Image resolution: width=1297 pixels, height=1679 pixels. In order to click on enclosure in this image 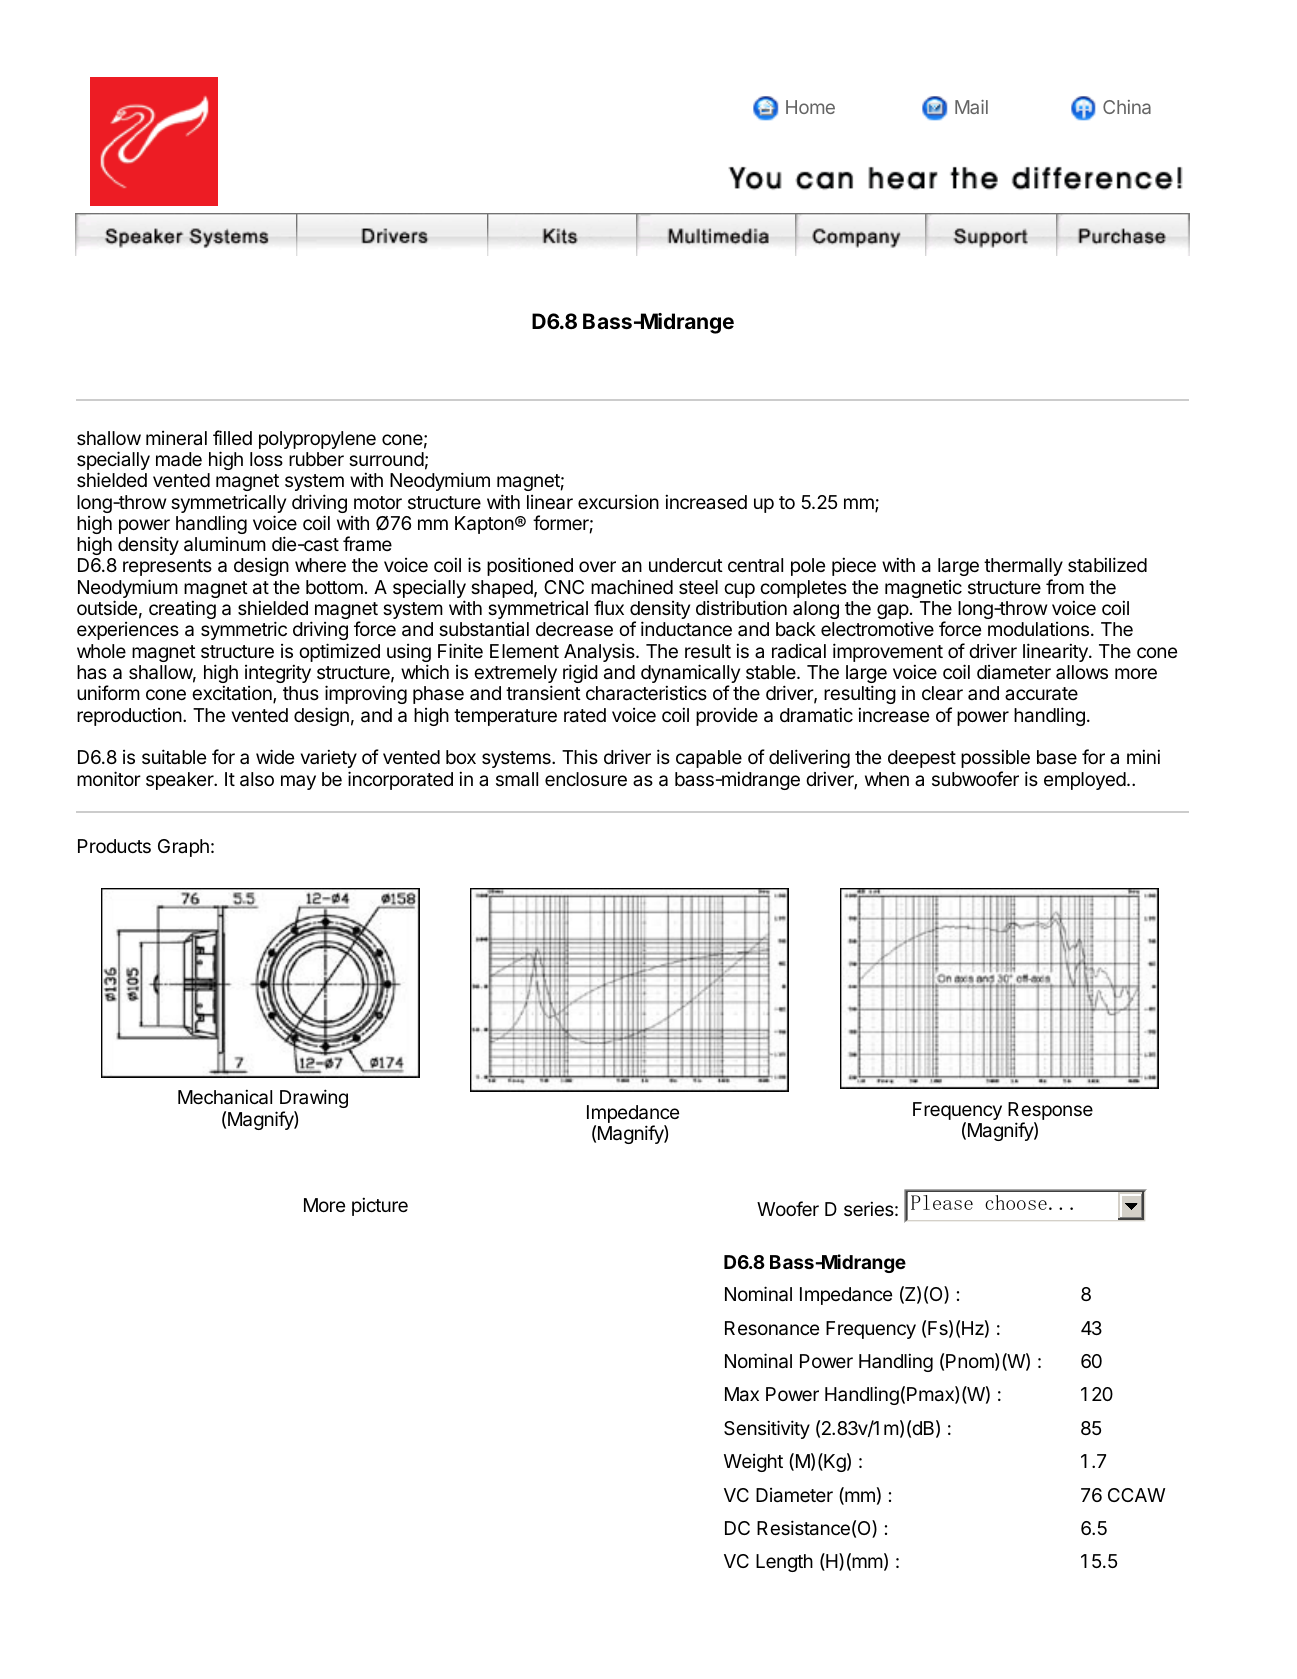, I will do `click(586, 779)`.
